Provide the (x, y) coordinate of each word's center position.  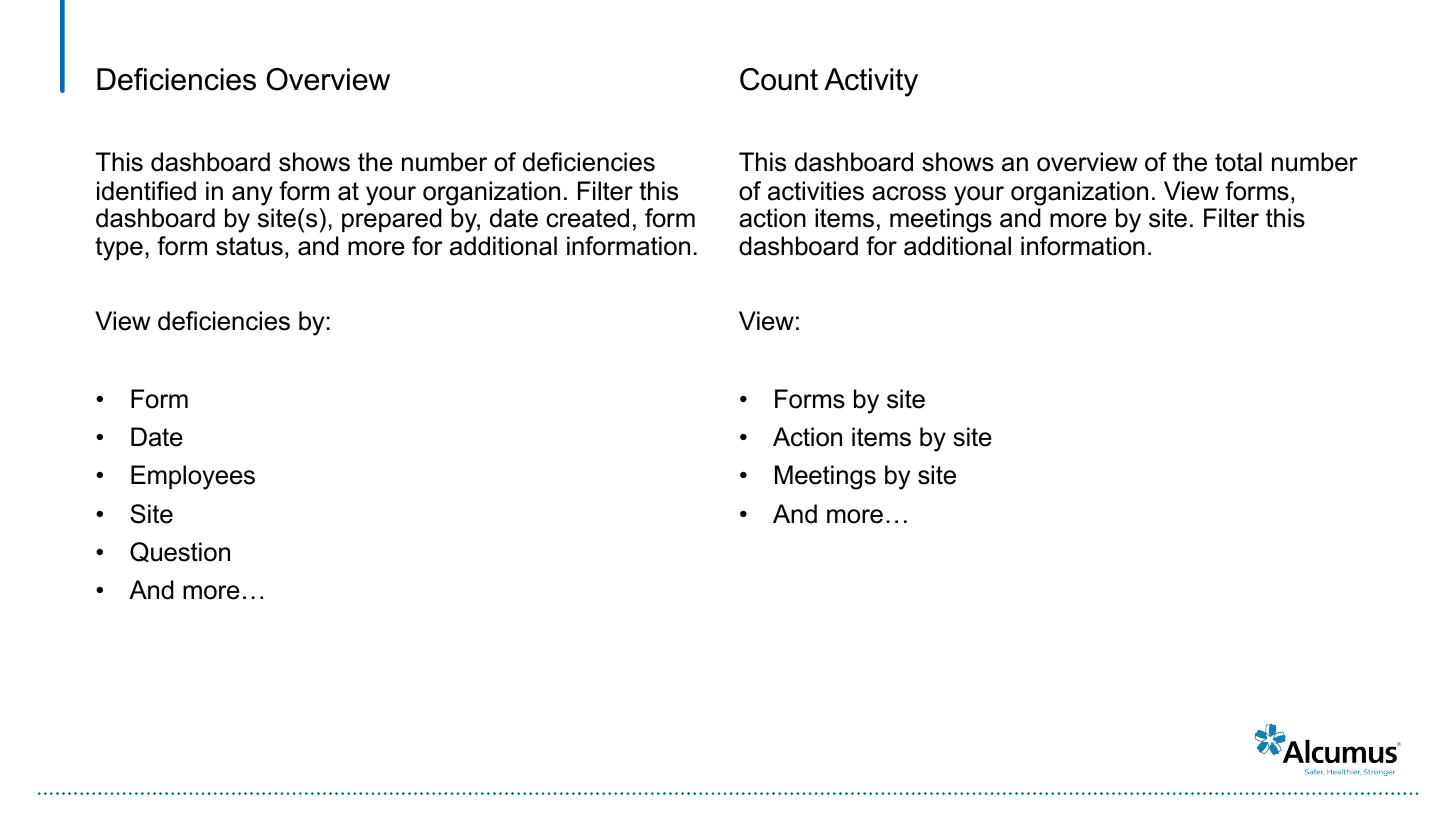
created (587, 218)
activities (816, 191)
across (909, 193)
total (1238, 162)
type (119, 249)
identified (146, 191)
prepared (392, 220)
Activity (871, 82)
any (252, 196)
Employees (193, 477)
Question (180, 552)
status (249, 246)
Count (779, 79)
